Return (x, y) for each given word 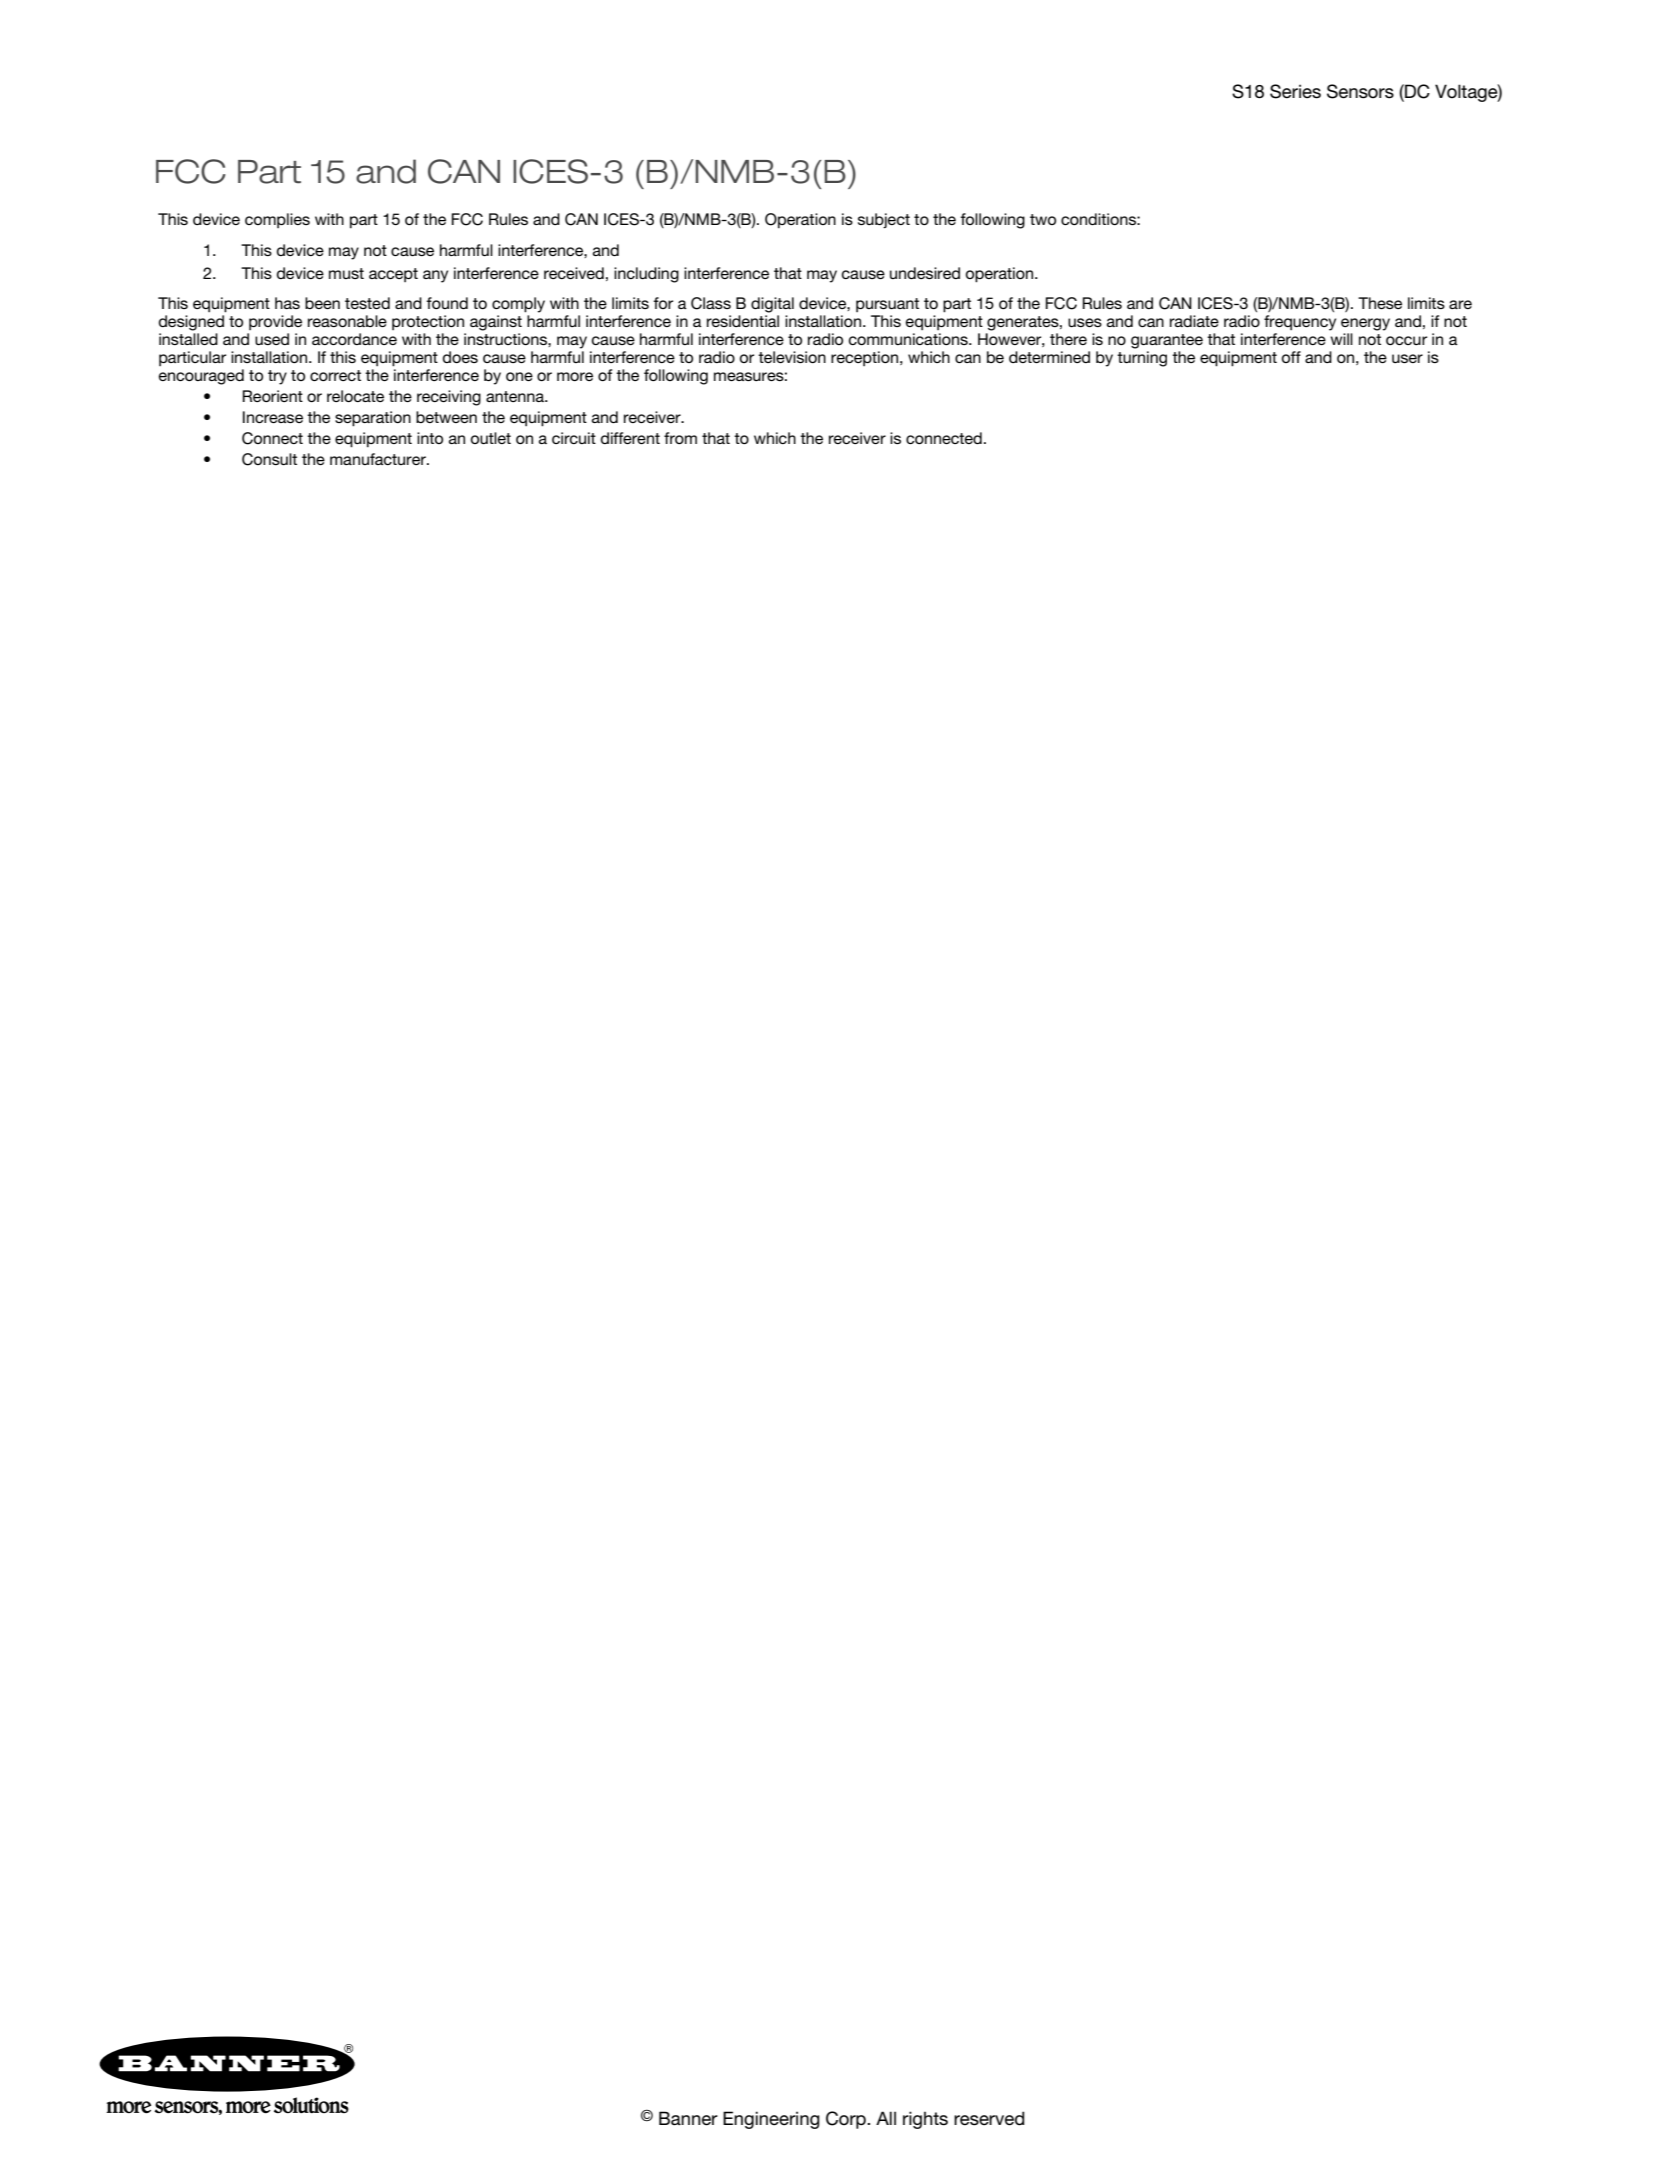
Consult (269, 459)
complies (277, 220)
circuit (574, 438)
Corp (847, 2120)
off (1291, 357)
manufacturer (379, 459)
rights (925, 2120)
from (680, 438)
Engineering (771, 2120)
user (1407, 358)
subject (884, 220)
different (630, 438)
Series (1295, 91)
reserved (989, 2118)
